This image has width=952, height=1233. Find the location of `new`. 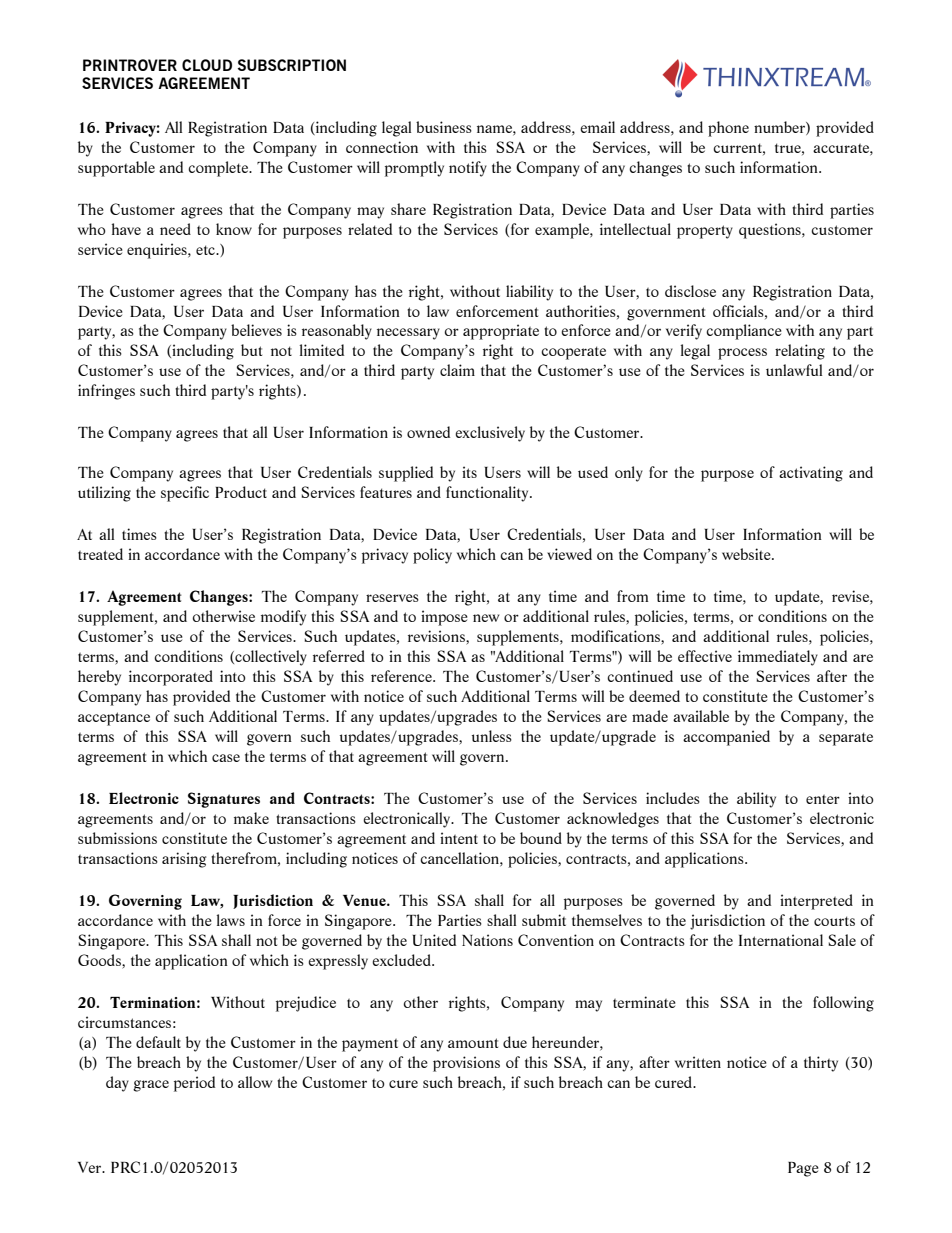

new is located at coordinates (486, 618).
